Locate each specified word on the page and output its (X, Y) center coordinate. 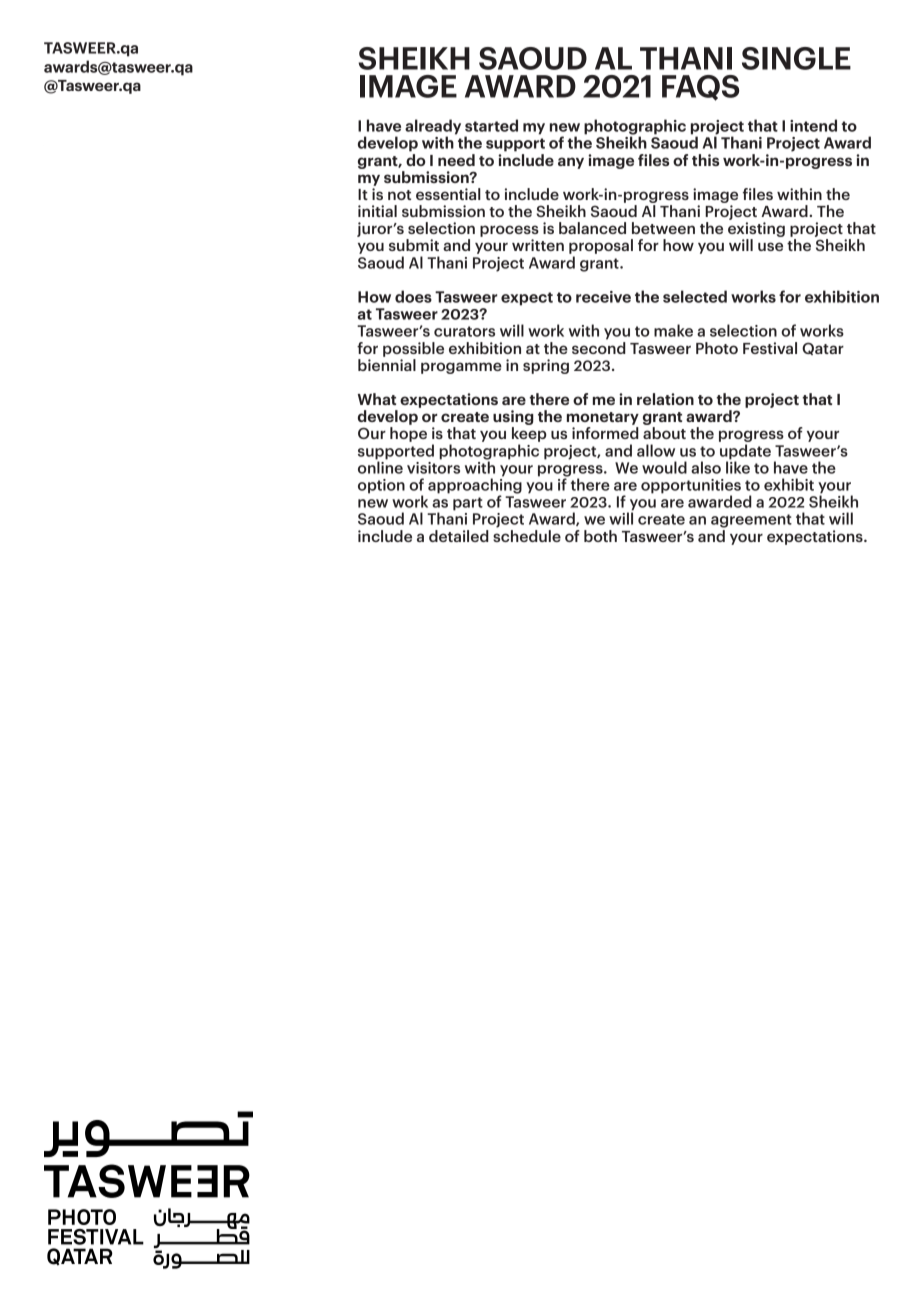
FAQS (700, 88)
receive (603, 297)
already (433, 128)
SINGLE (796, 58)
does (413, 296)
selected (695, 296)
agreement (751, 521)
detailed (459, 536)
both (600, 536)
